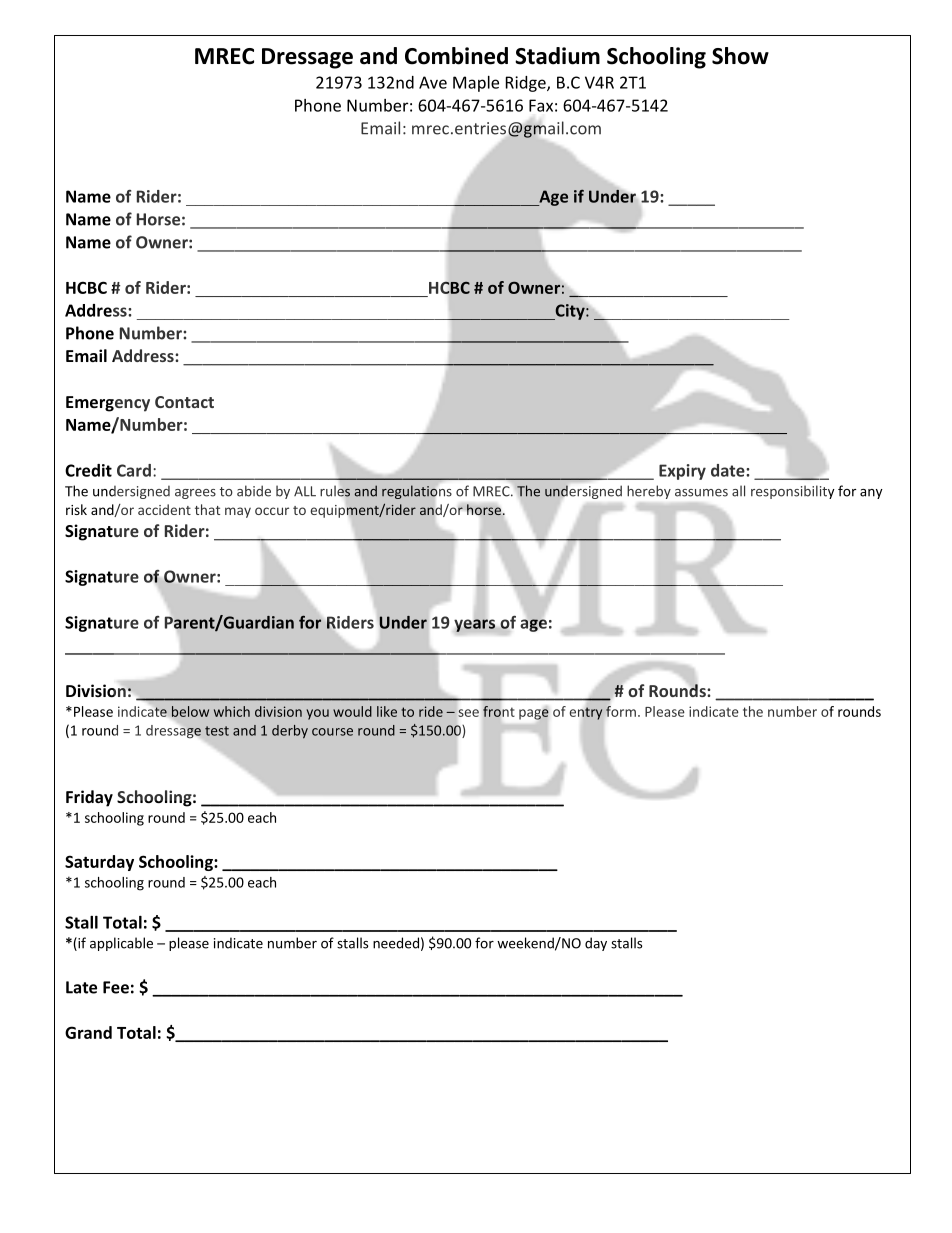  Describe the element at coordinates (184, 402) in the screenshot. I see `Contact` at that location.
